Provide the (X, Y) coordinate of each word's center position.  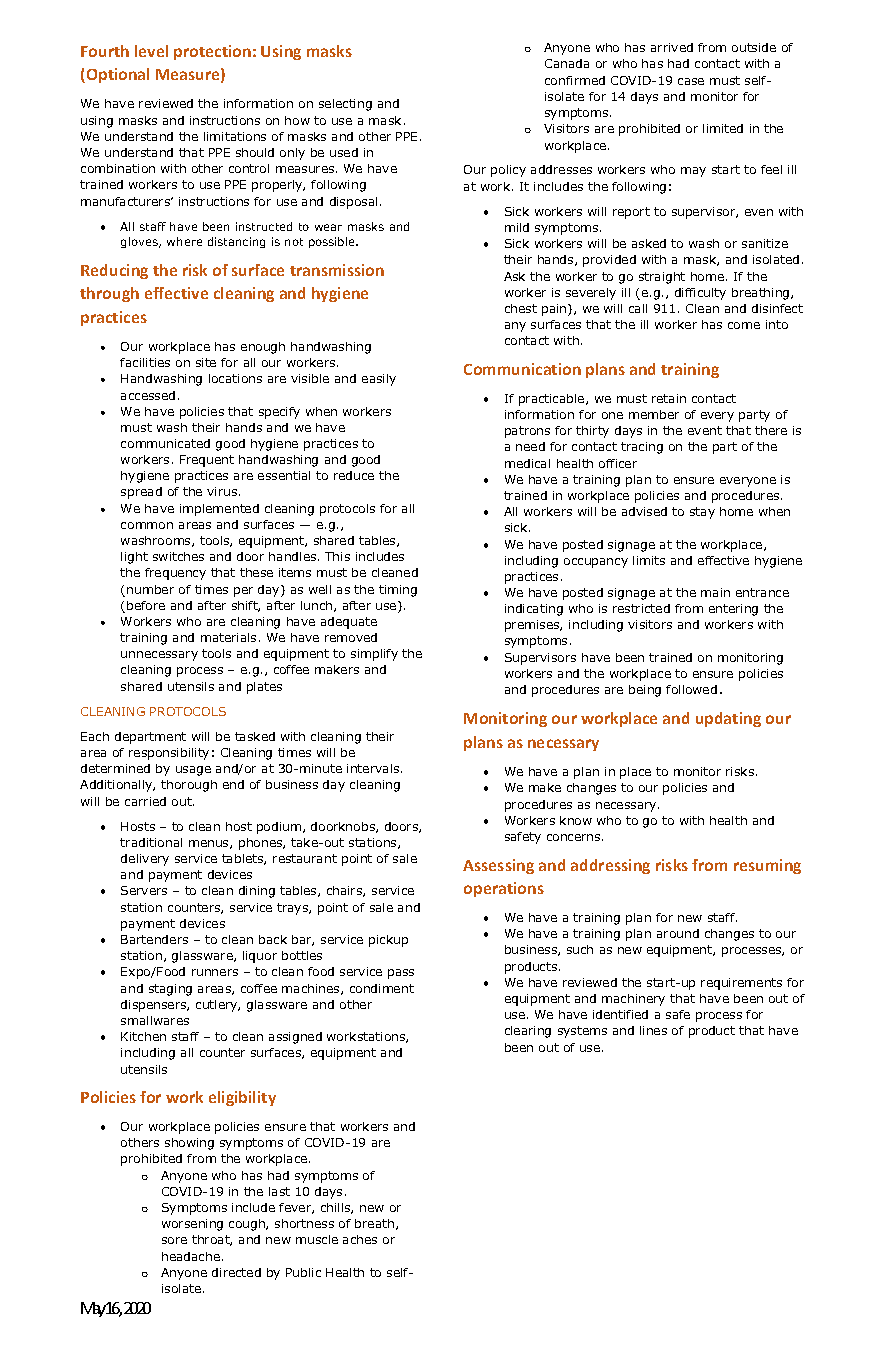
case (691, 81)
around (678, 933)
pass (401, 974)
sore (174, 1240)
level (151, 51)
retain (669, 398)
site (206, 362)
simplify (374, 655)
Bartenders (154, 939)
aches (360, 1239)
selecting (345, 105)
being (645, 691)
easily (379, 380)
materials (228, 637)
